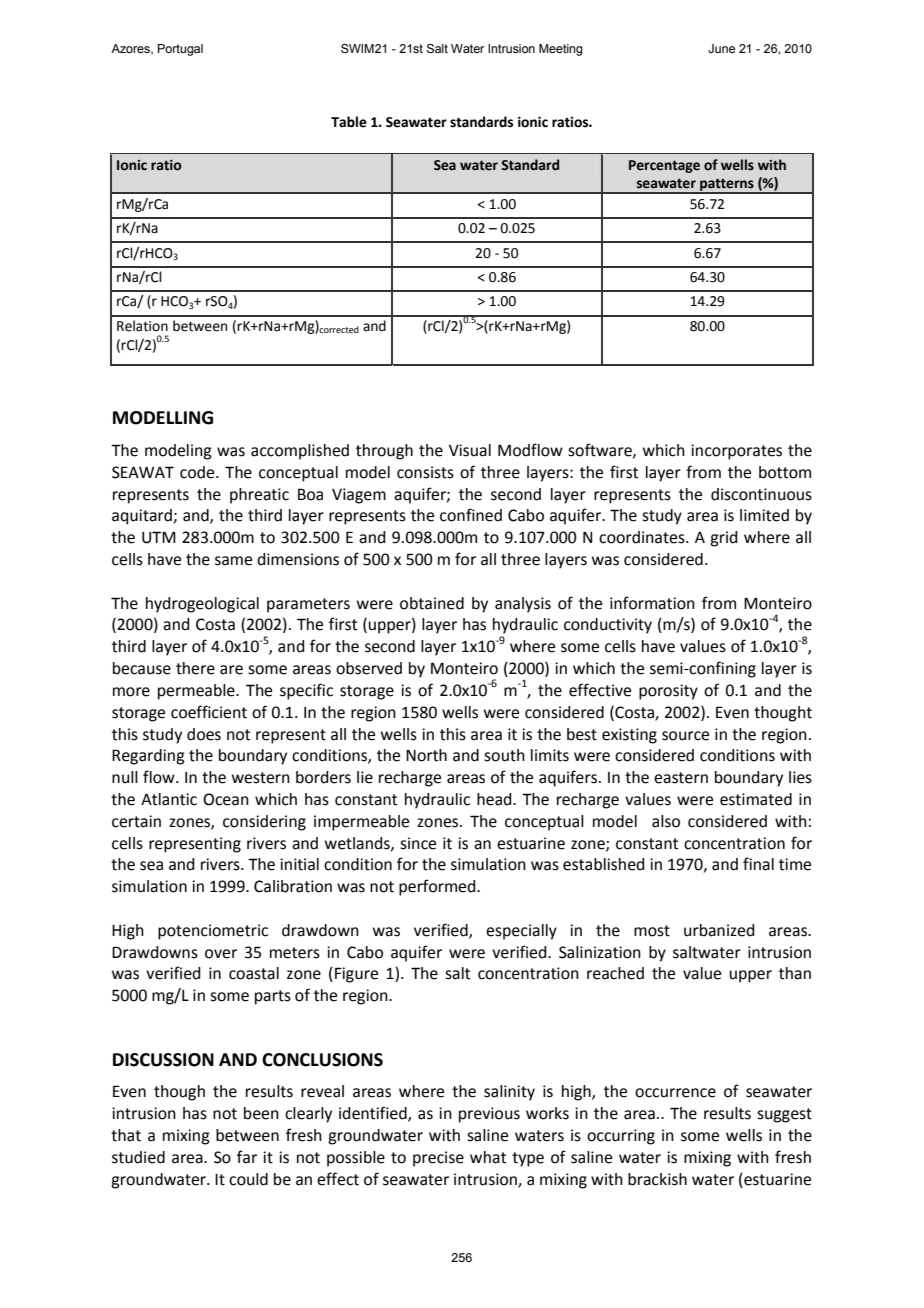 Image resolution: width=924 pixels, height=1308 pixels. I want to click on Meeting, so click(561, 50).
